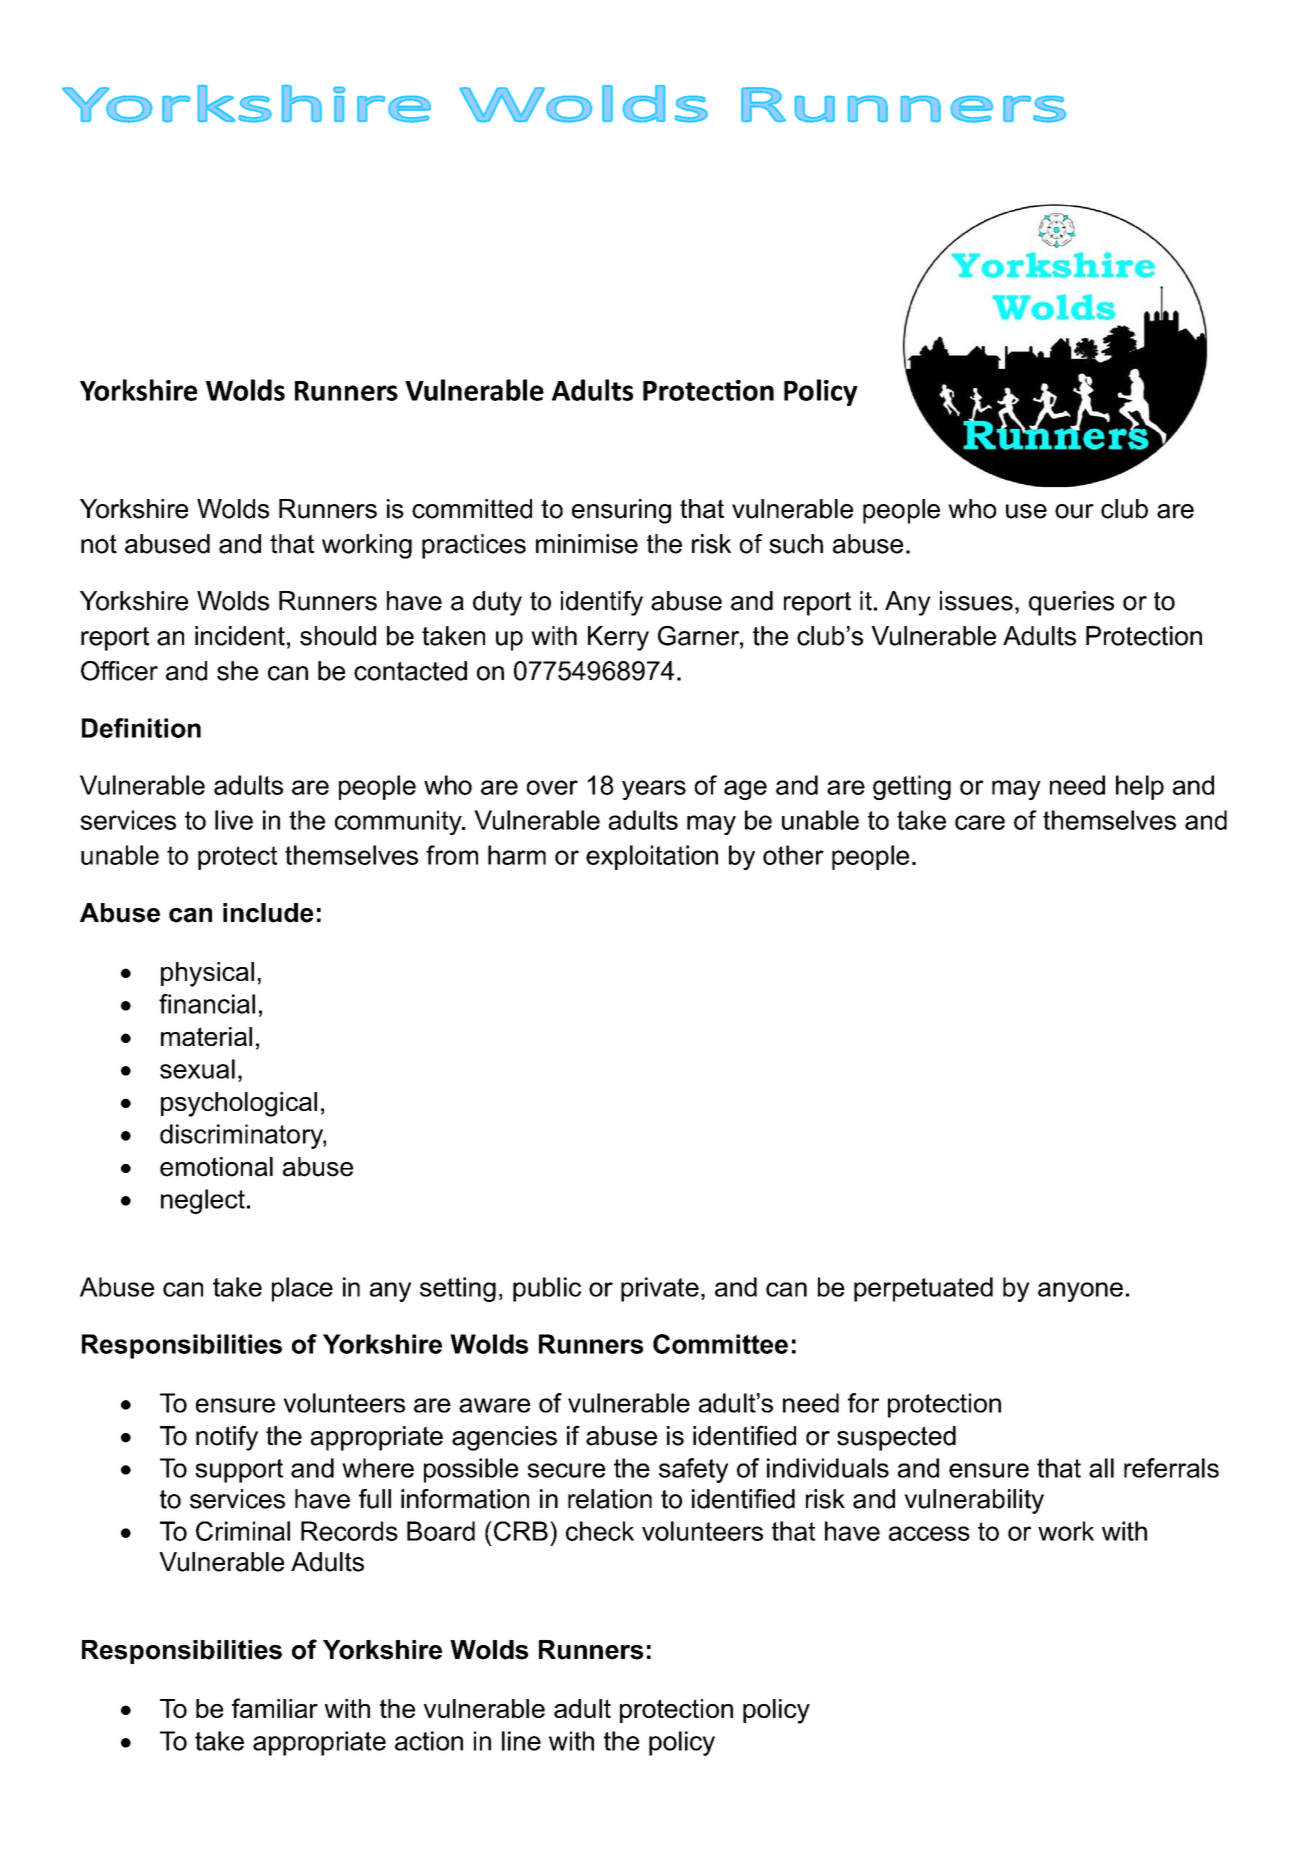  I want to click on safety, so click(693, 1470).
